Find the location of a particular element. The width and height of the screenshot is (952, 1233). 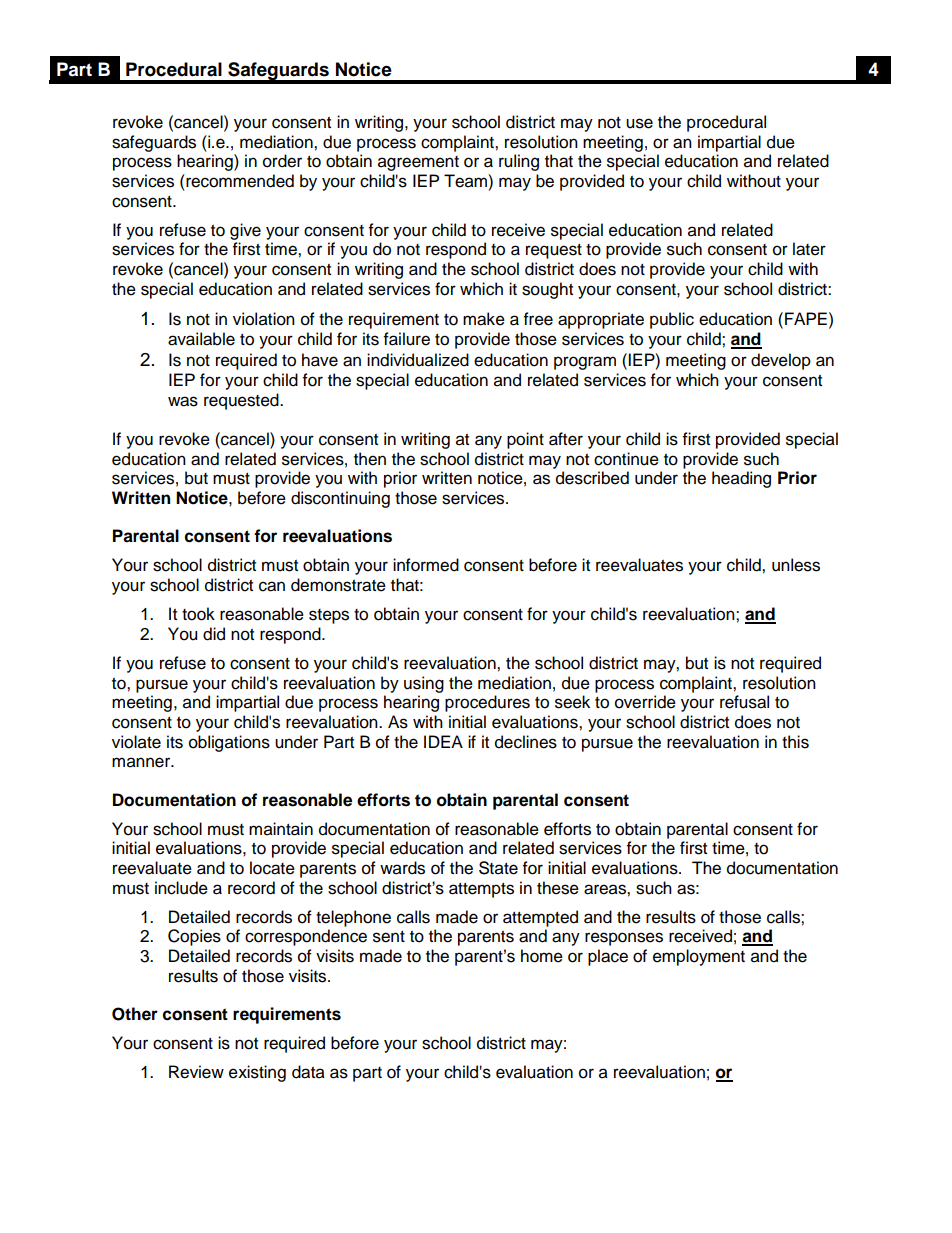

home is located at coordinates (542, 956).
